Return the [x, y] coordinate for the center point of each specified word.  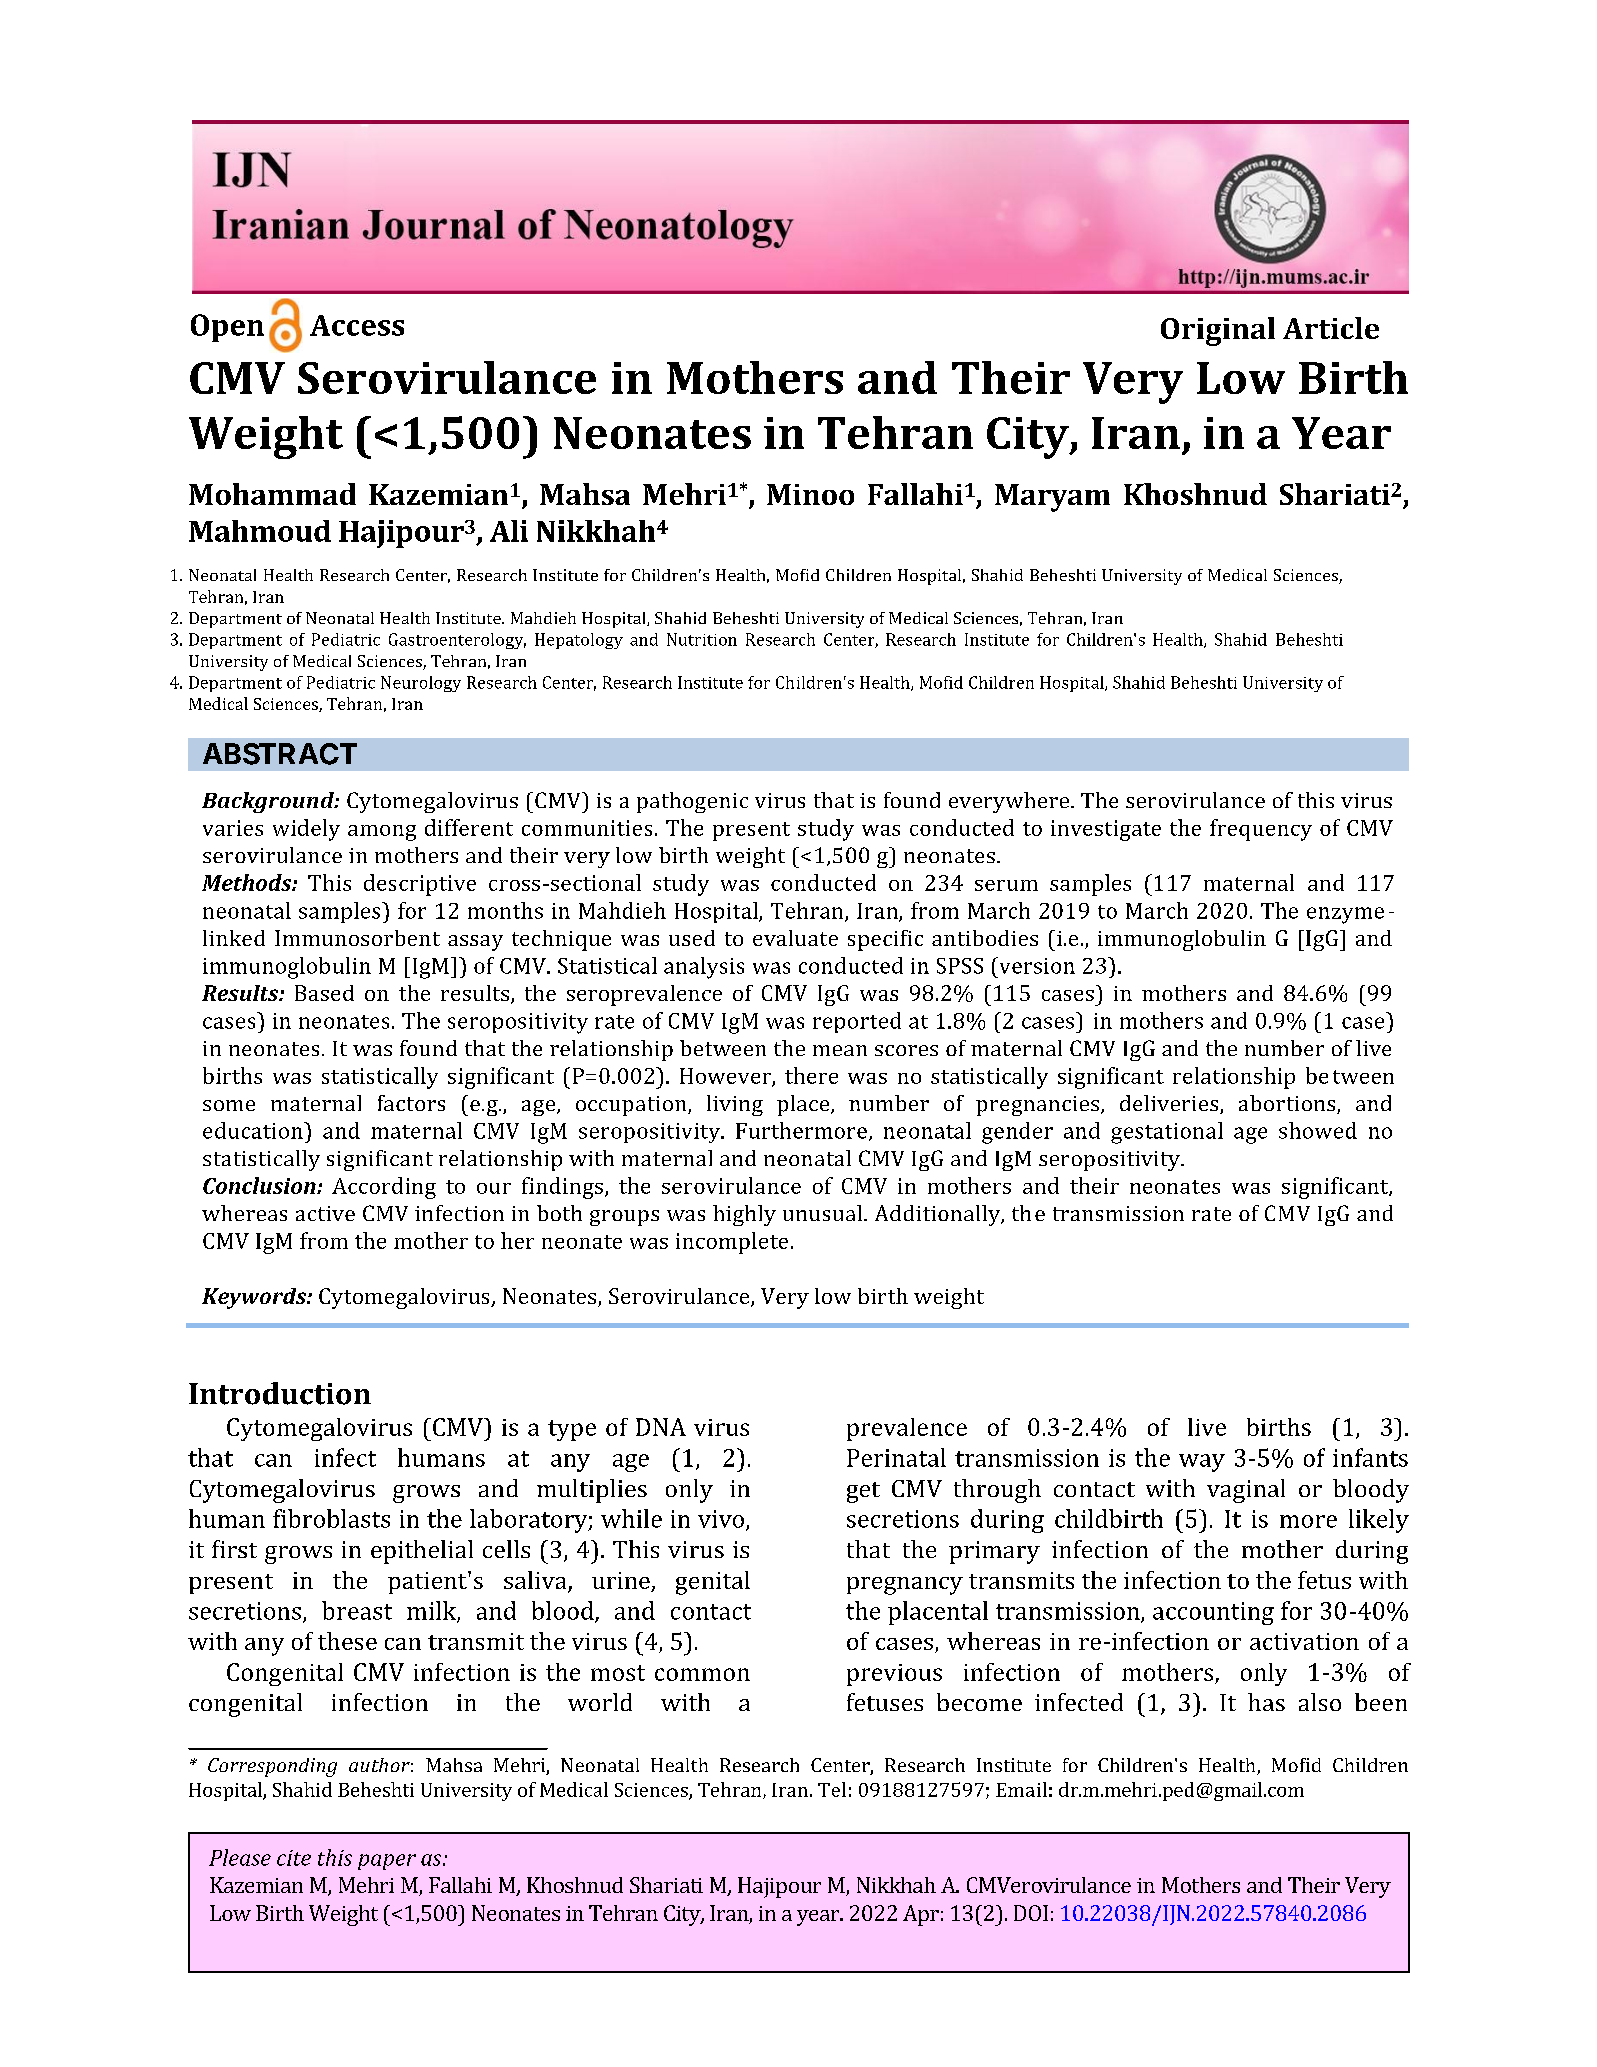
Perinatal [896, 1457]
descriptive [420, 885]
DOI [1031, 1913]
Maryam [1052, 498]
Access [357, 325]
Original [1218, 331]
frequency [1261, 830]
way [1202, 1463]
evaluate [795, 938]
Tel [832, 1789]
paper [387, 1862]
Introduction [280, 1393]
